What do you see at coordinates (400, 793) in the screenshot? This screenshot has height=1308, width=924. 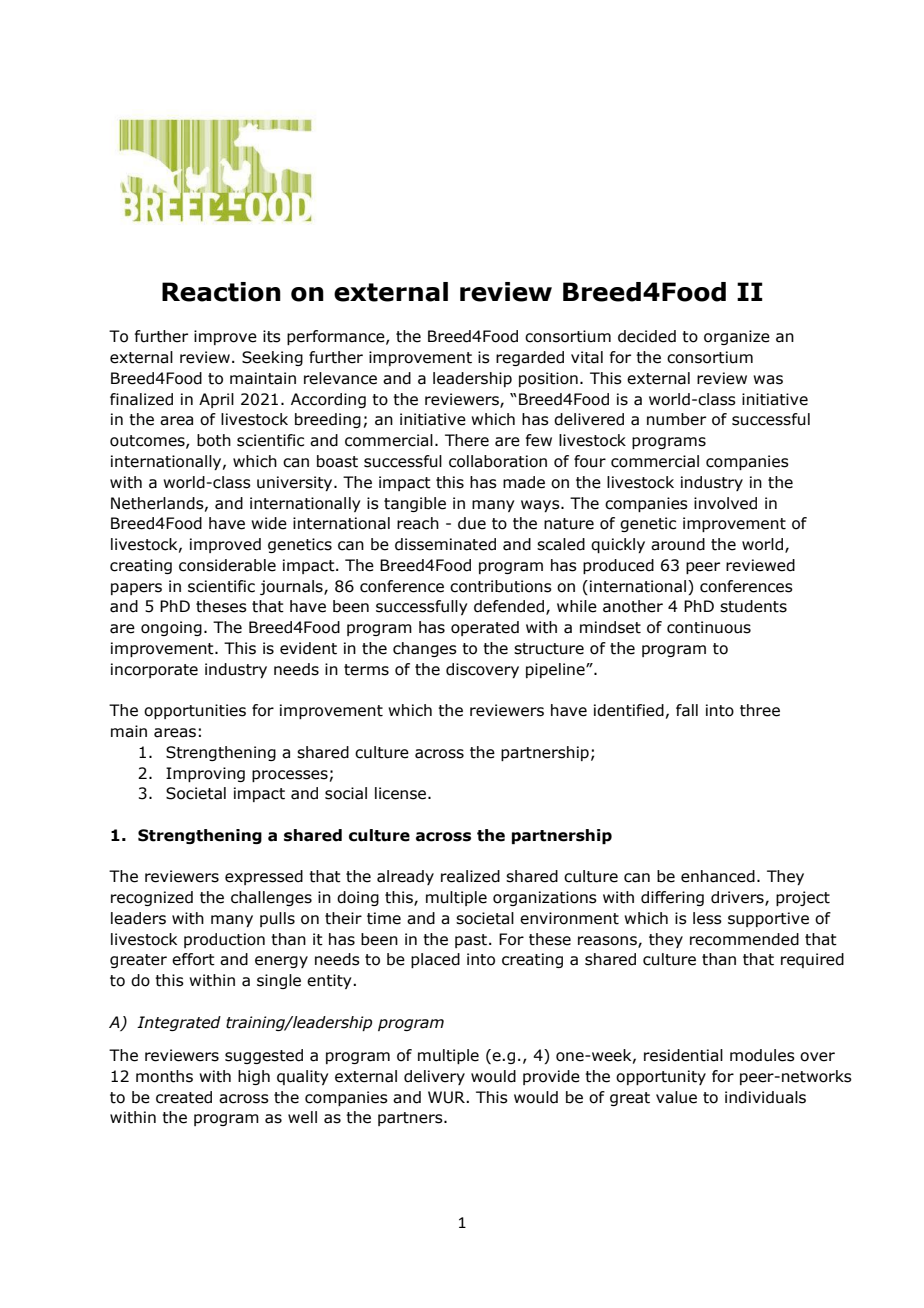 I see `license` at bounding box center [400, 793].
